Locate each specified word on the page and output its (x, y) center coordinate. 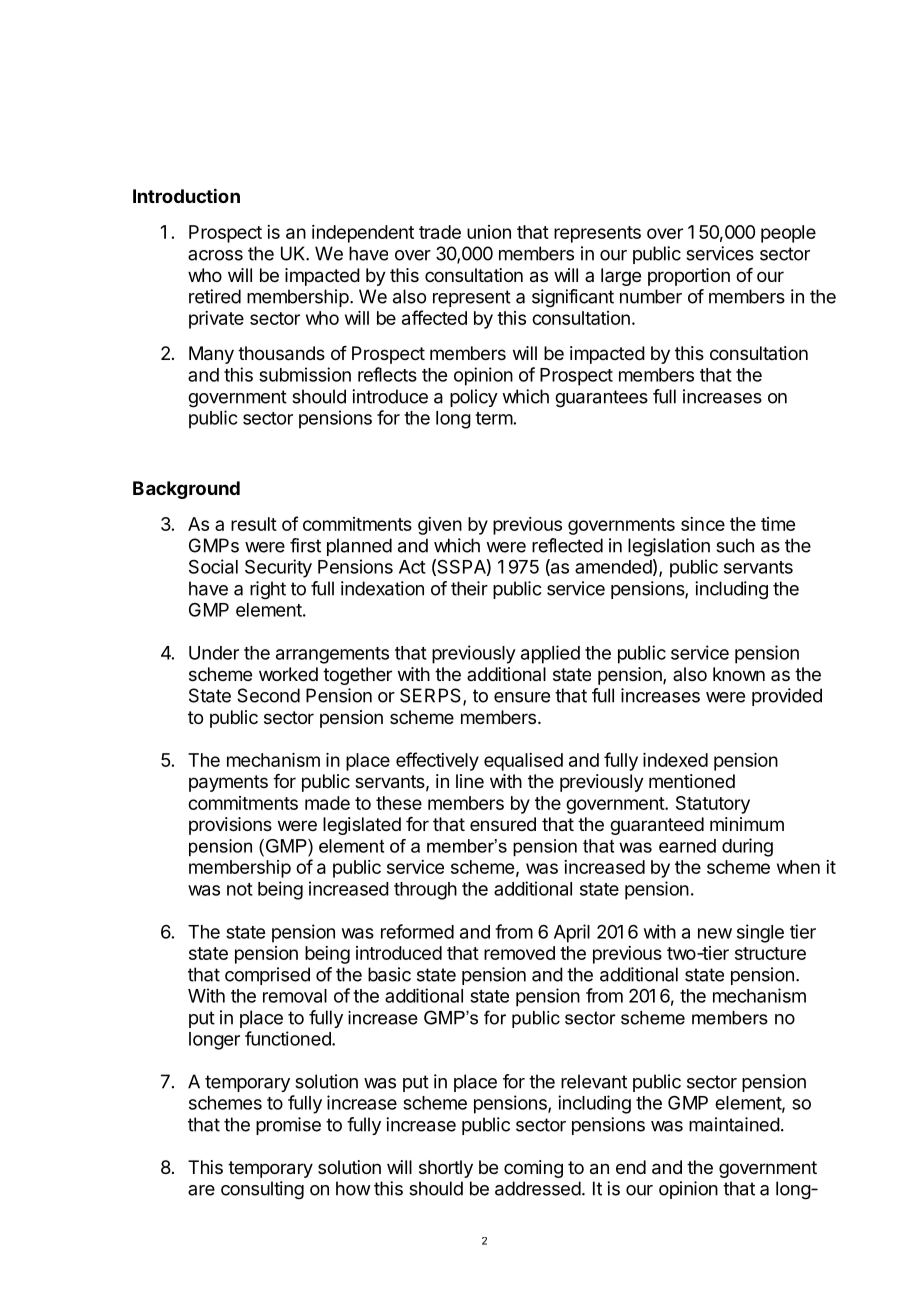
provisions (230, 826)
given (440, 526)
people (788, 234)
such (735, 545)
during (747, 847)
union (489, 232)
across (215, 255)
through (425, 891)
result (254, 524)
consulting (262, 1190)
